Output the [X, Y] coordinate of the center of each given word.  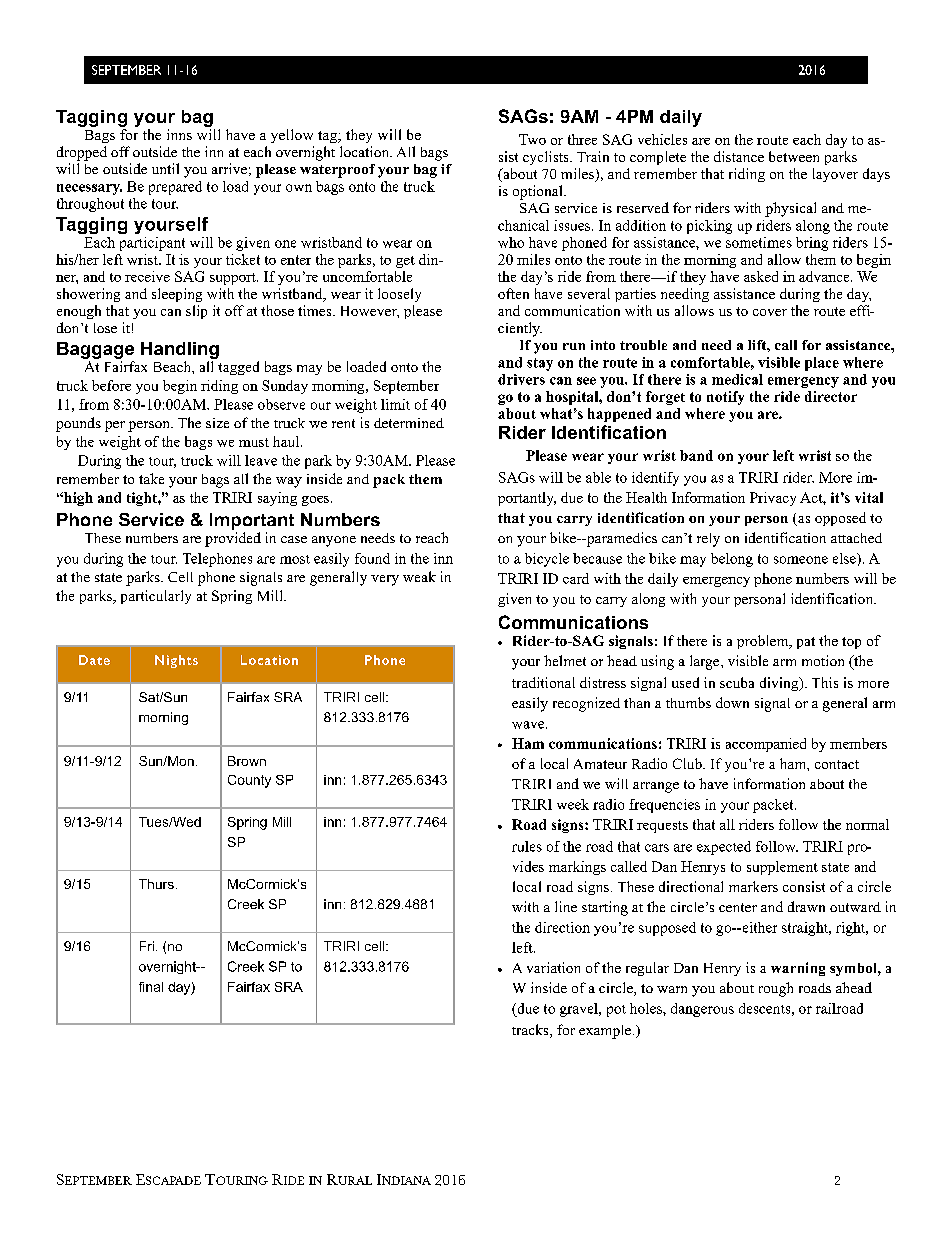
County [249, 781]
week [573, 804]
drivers [521, 379]
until [165, 168]
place [822, 364]
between [794, 156]
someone [801, 560]
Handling [180, 350]
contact [837, 764]
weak [419, 576]
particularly [156, 597]
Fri [147, 946]
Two [532, 139]
